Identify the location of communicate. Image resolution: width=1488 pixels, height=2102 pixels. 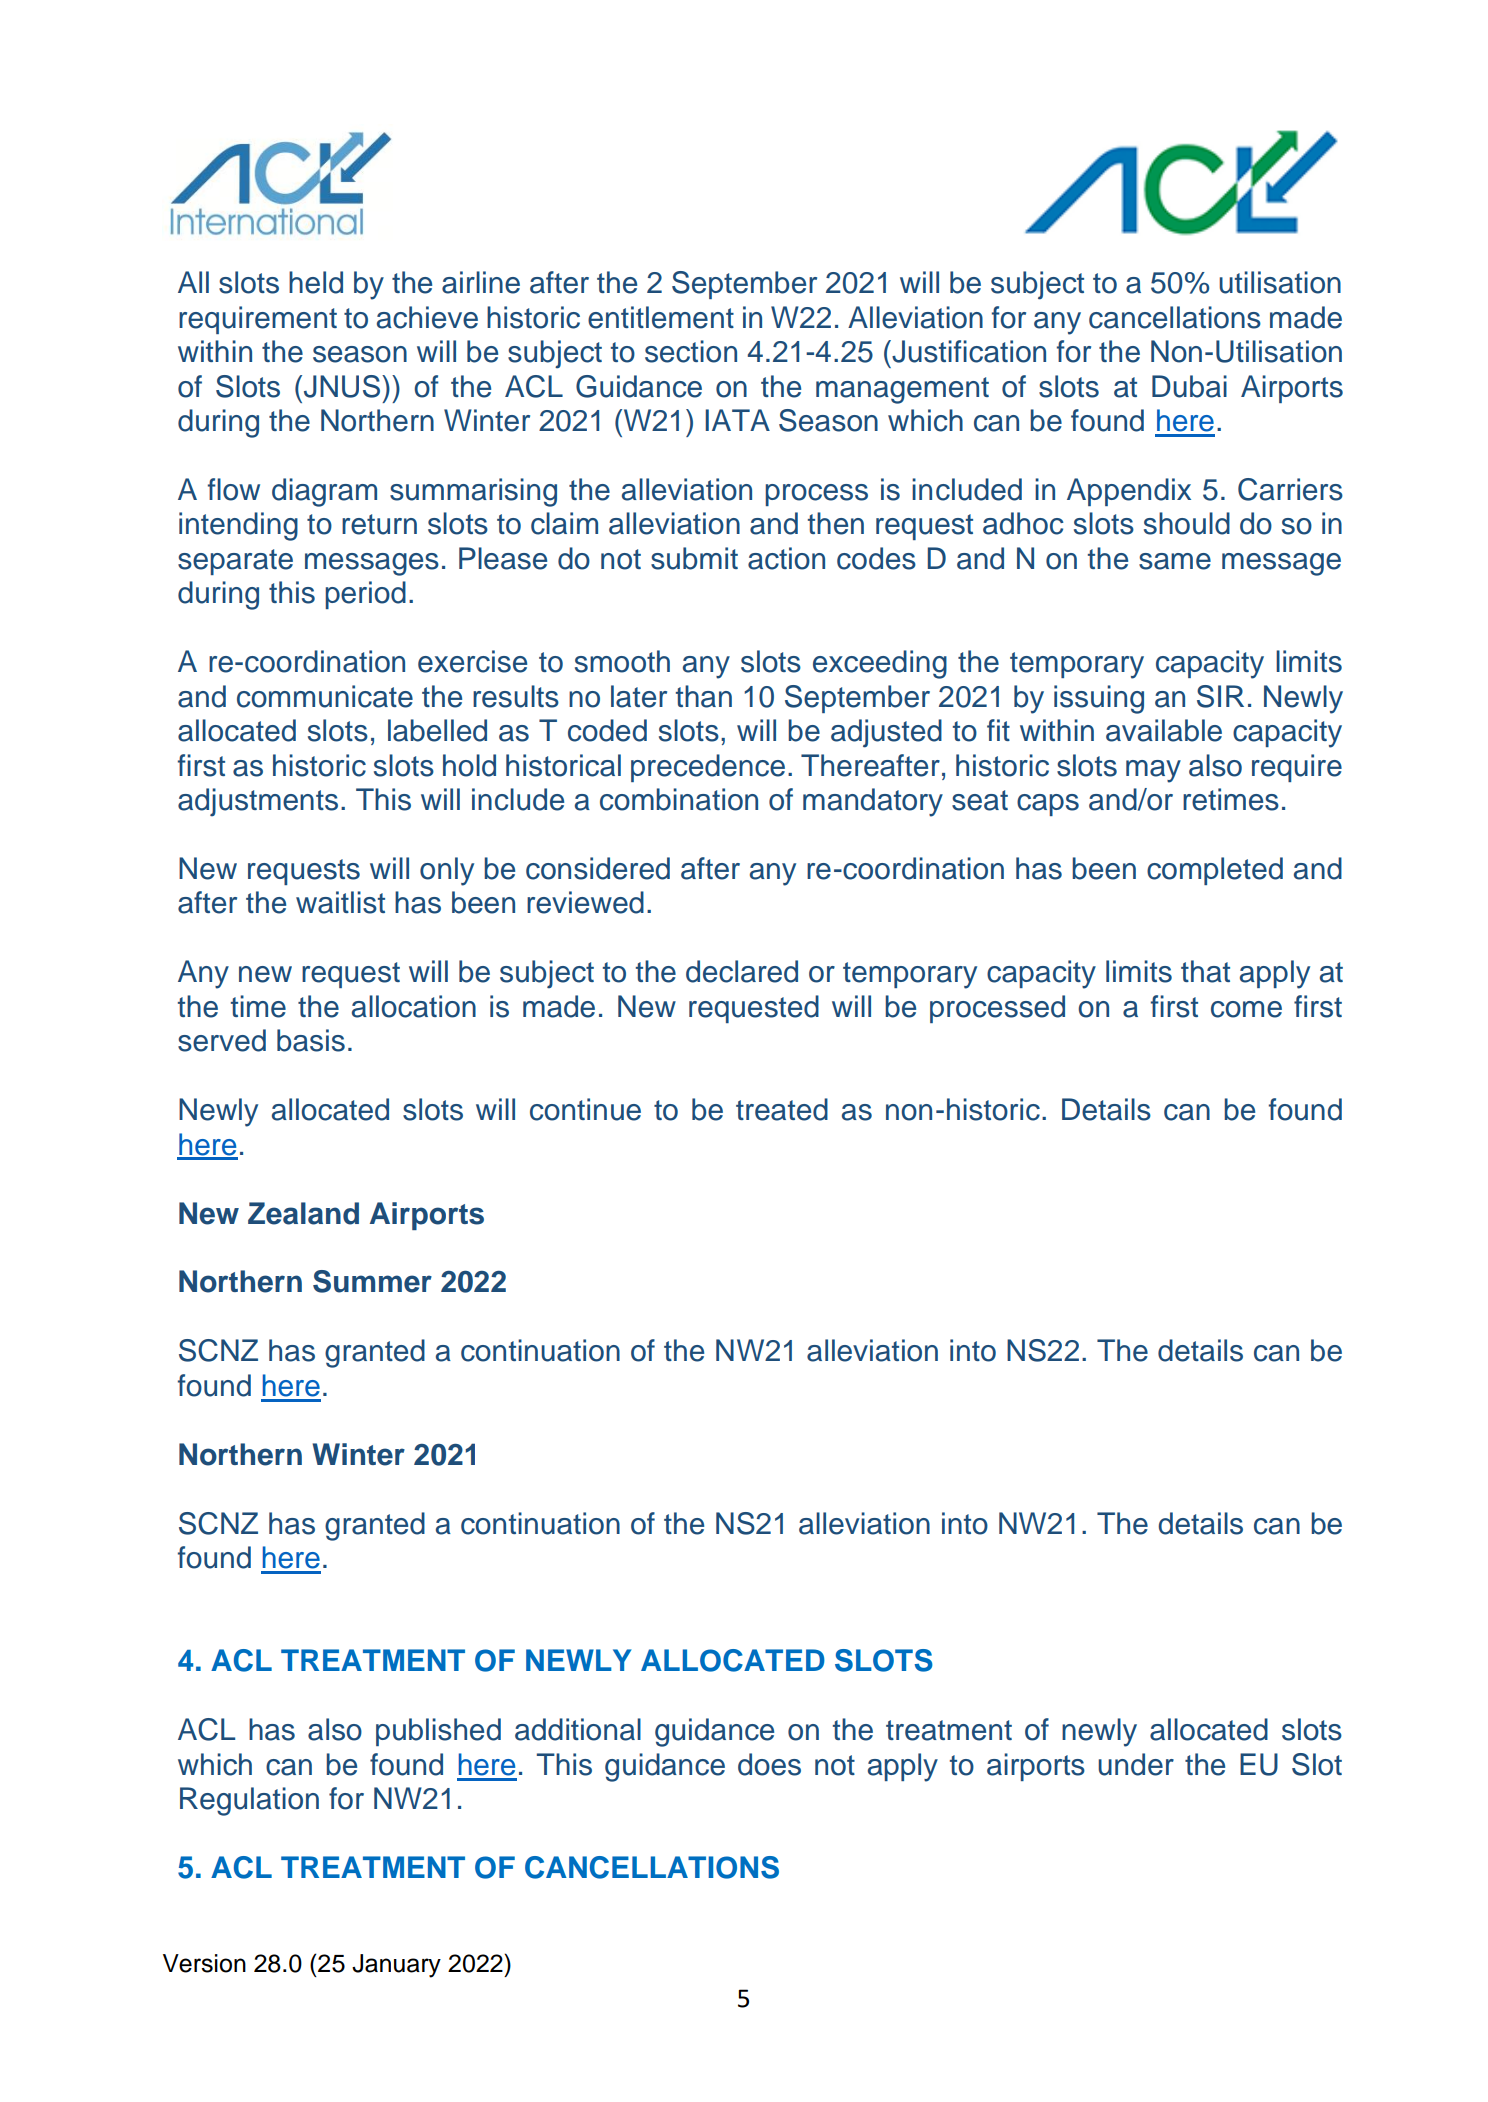
(325, 696).
